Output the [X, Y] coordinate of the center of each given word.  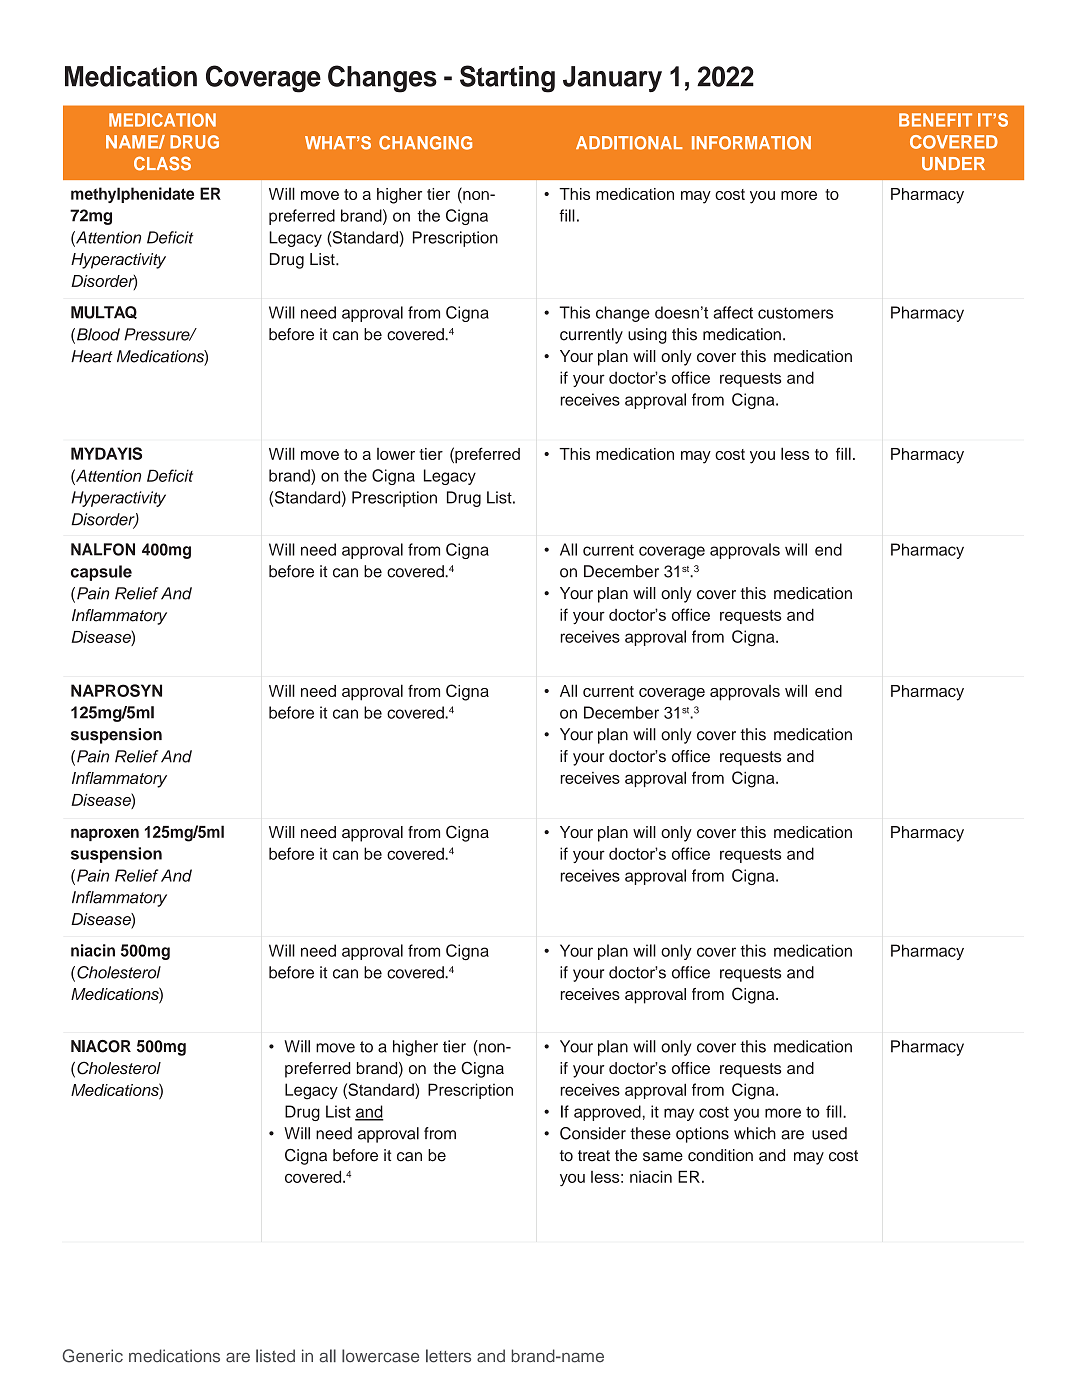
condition [720, 1155]
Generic [92, 1356]
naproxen [105, 834]
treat [594, 1156]
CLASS [162, 163]
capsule [101, 573]
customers [795, 313]
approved [607, 1113]
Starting [507, 79]
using [647, 336]
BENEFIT [935, 120]
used [829, 1133]
